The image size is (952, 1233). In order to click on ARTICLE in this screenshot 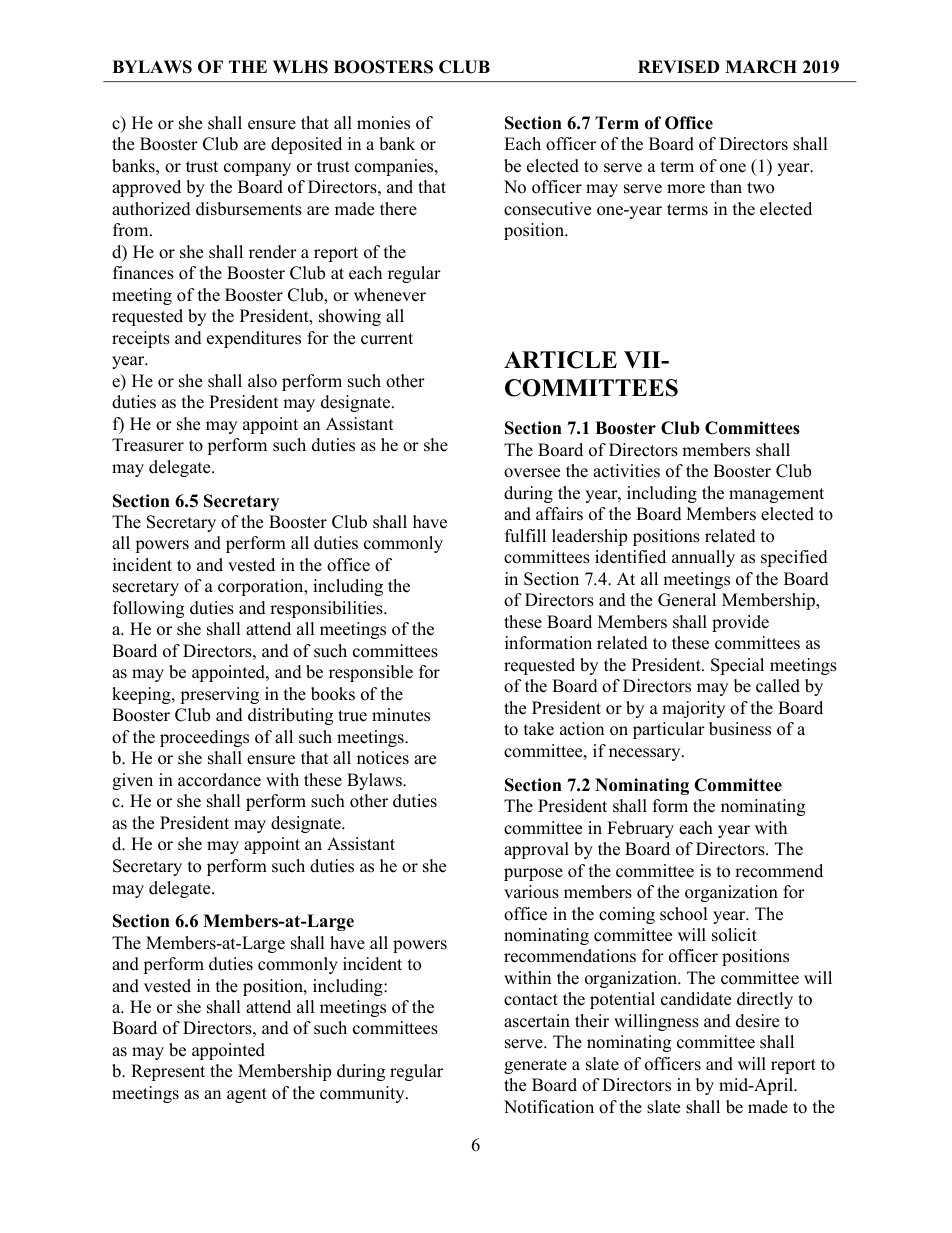, I will do `click(560, 360)`.
